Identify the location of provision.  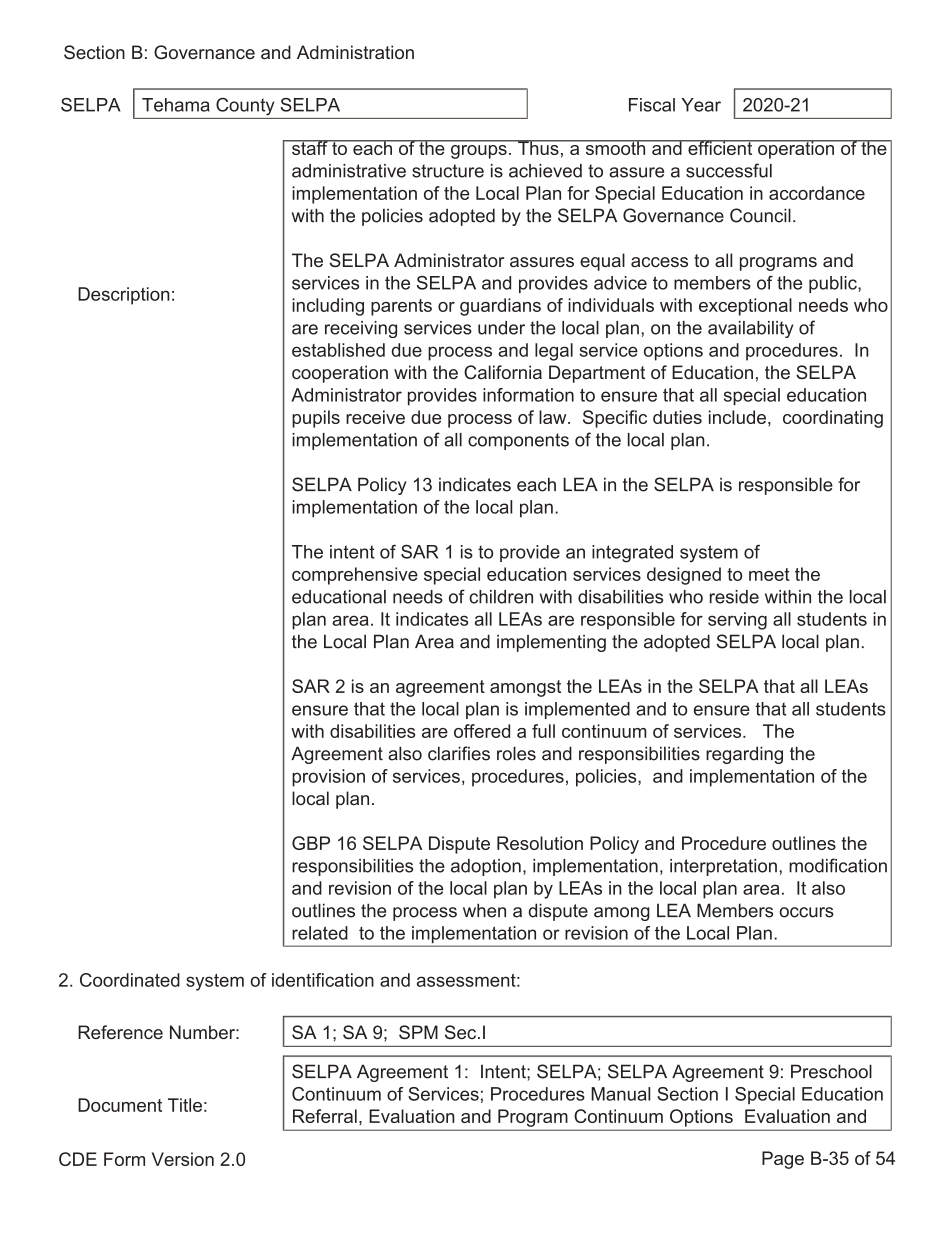
(328, 778).
